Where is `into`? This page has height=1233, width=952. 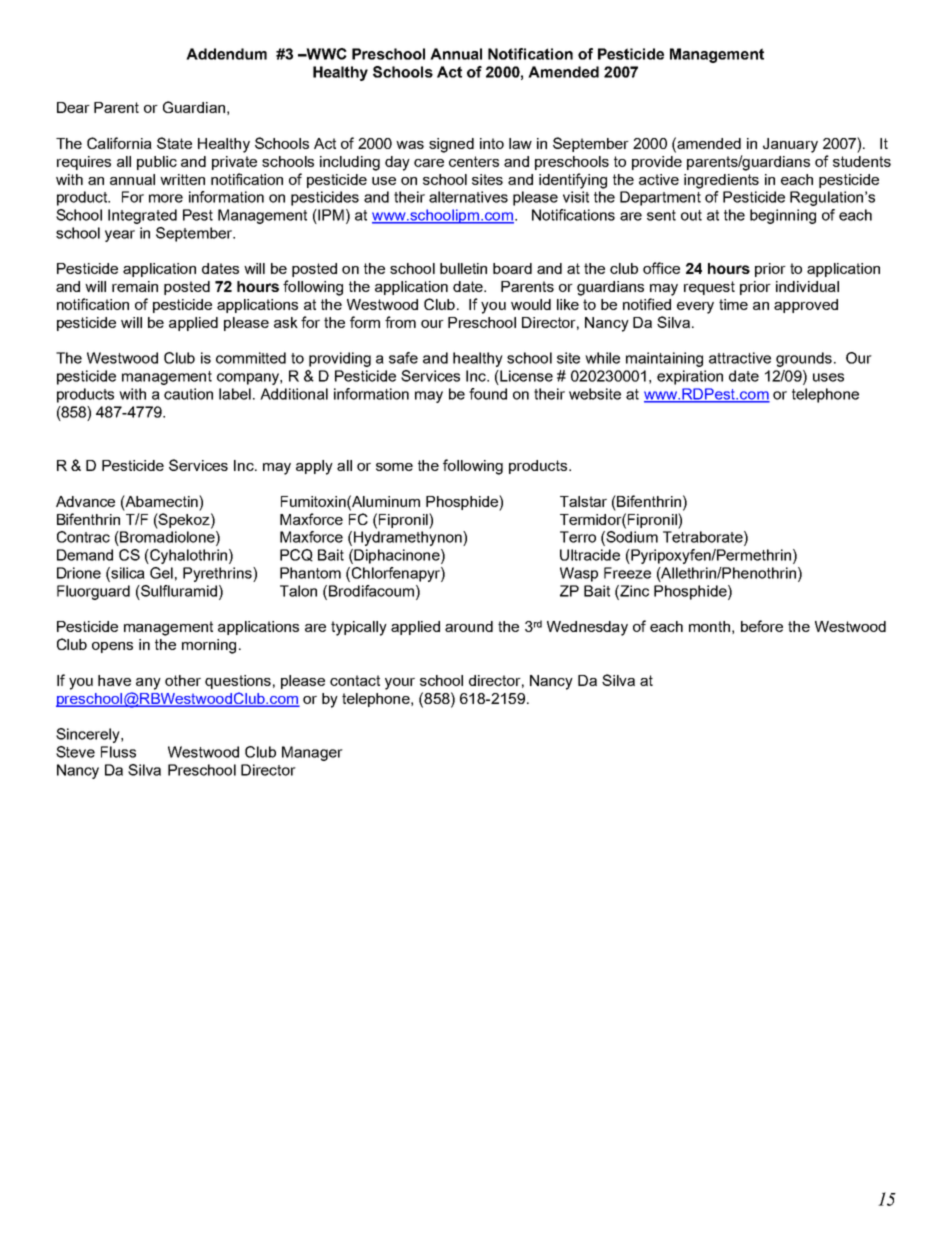
into is located at coordinates (492, 143).
